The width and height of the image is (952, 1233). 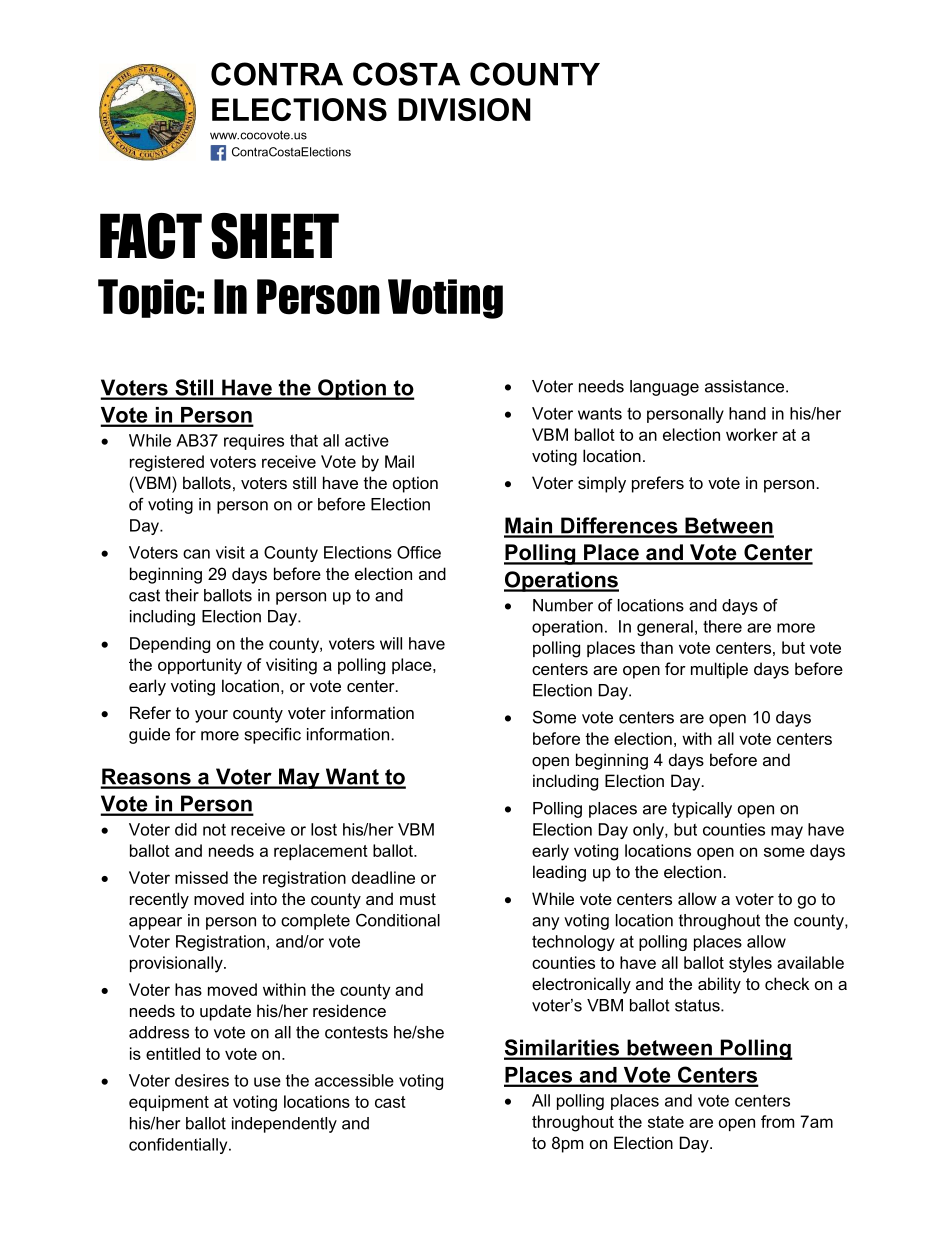 I want to click on assistance, so click(x=746, y=386).
